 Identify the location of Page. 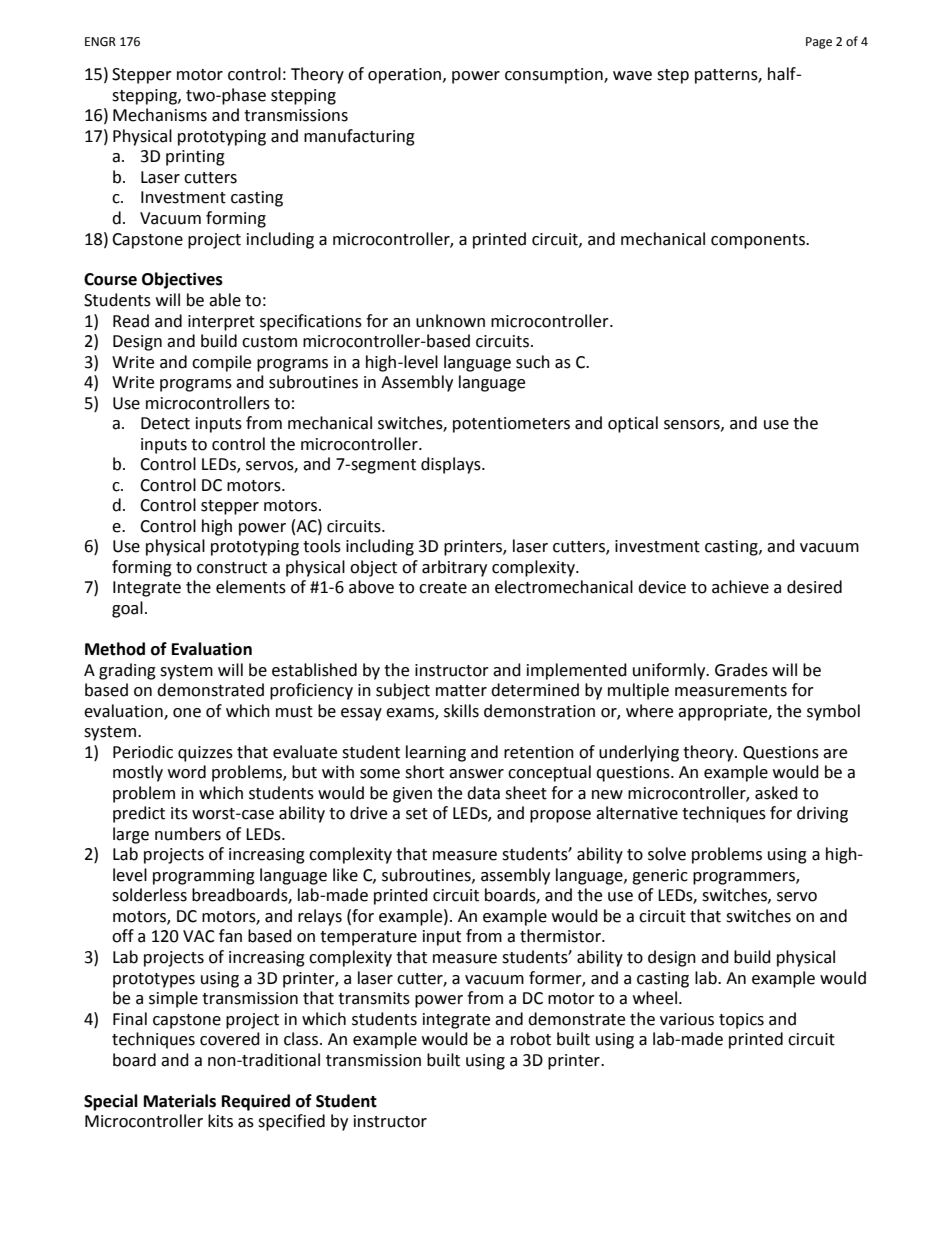
(819, 43).
